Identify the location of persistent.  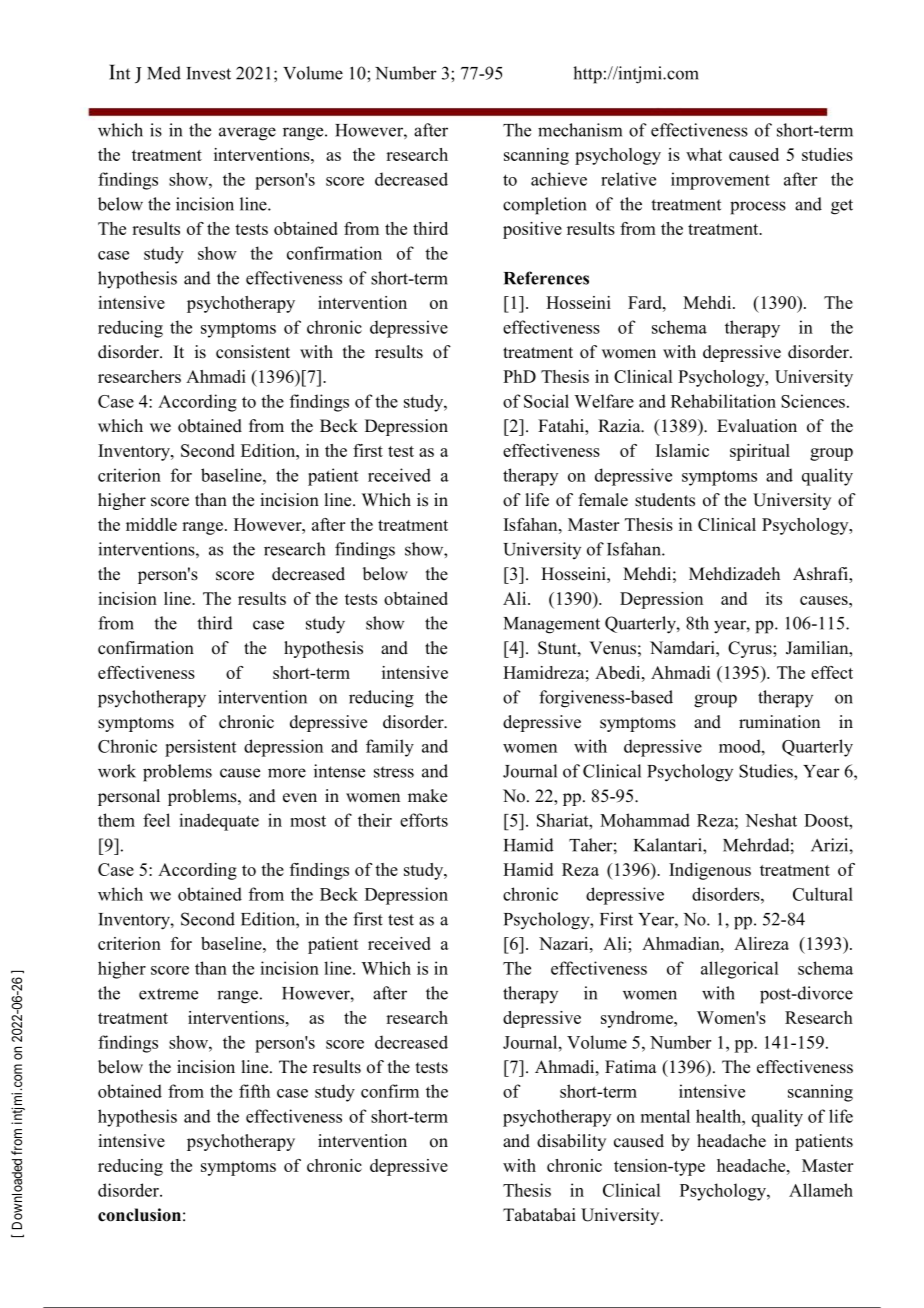
(200, 748).
